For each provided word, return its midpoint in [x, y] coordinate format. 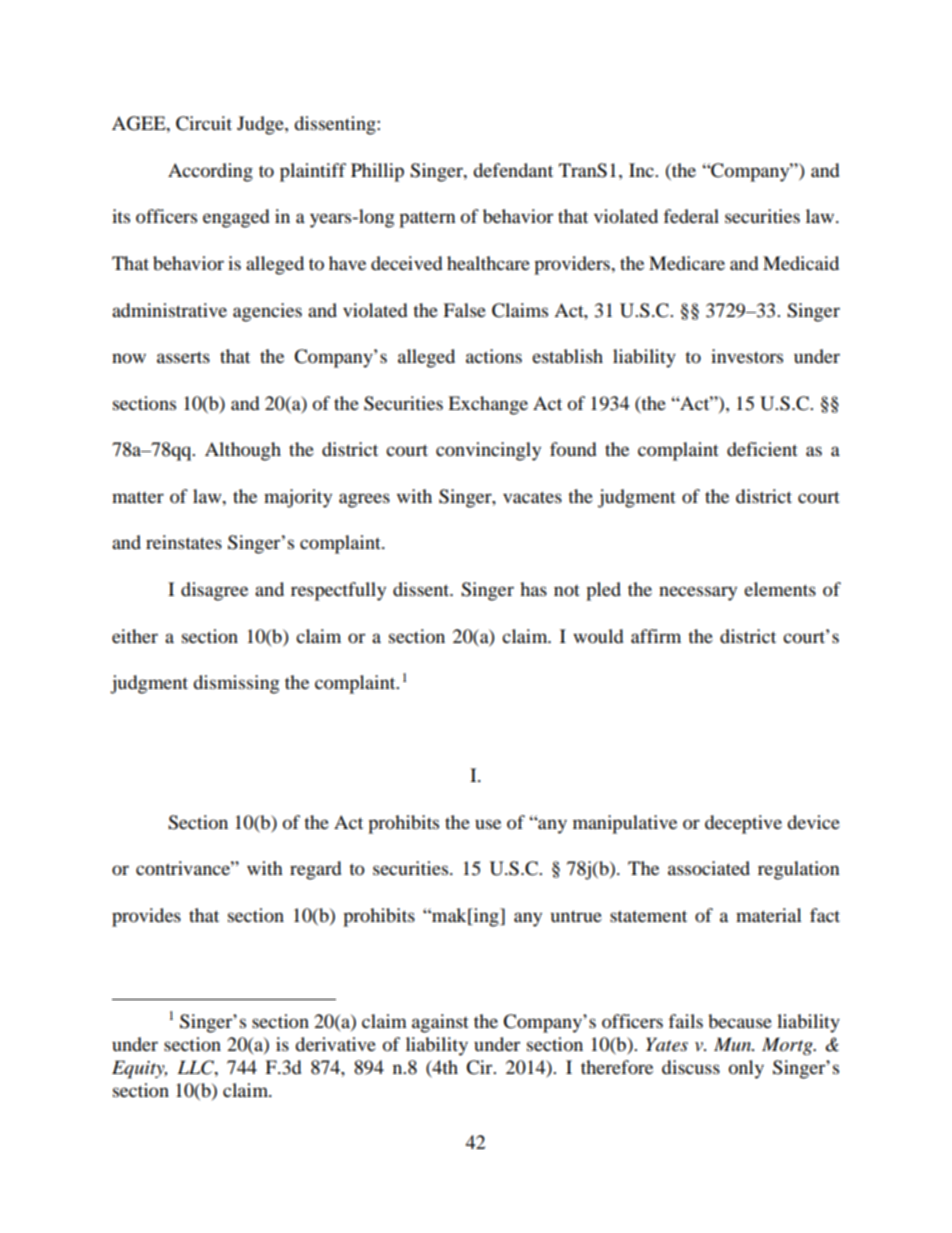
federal [691, 216]
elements [780, 589]
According [210, 172]
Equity [139, 1069]
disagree [214, 591]
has [533, 589]
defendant [513, 170]
